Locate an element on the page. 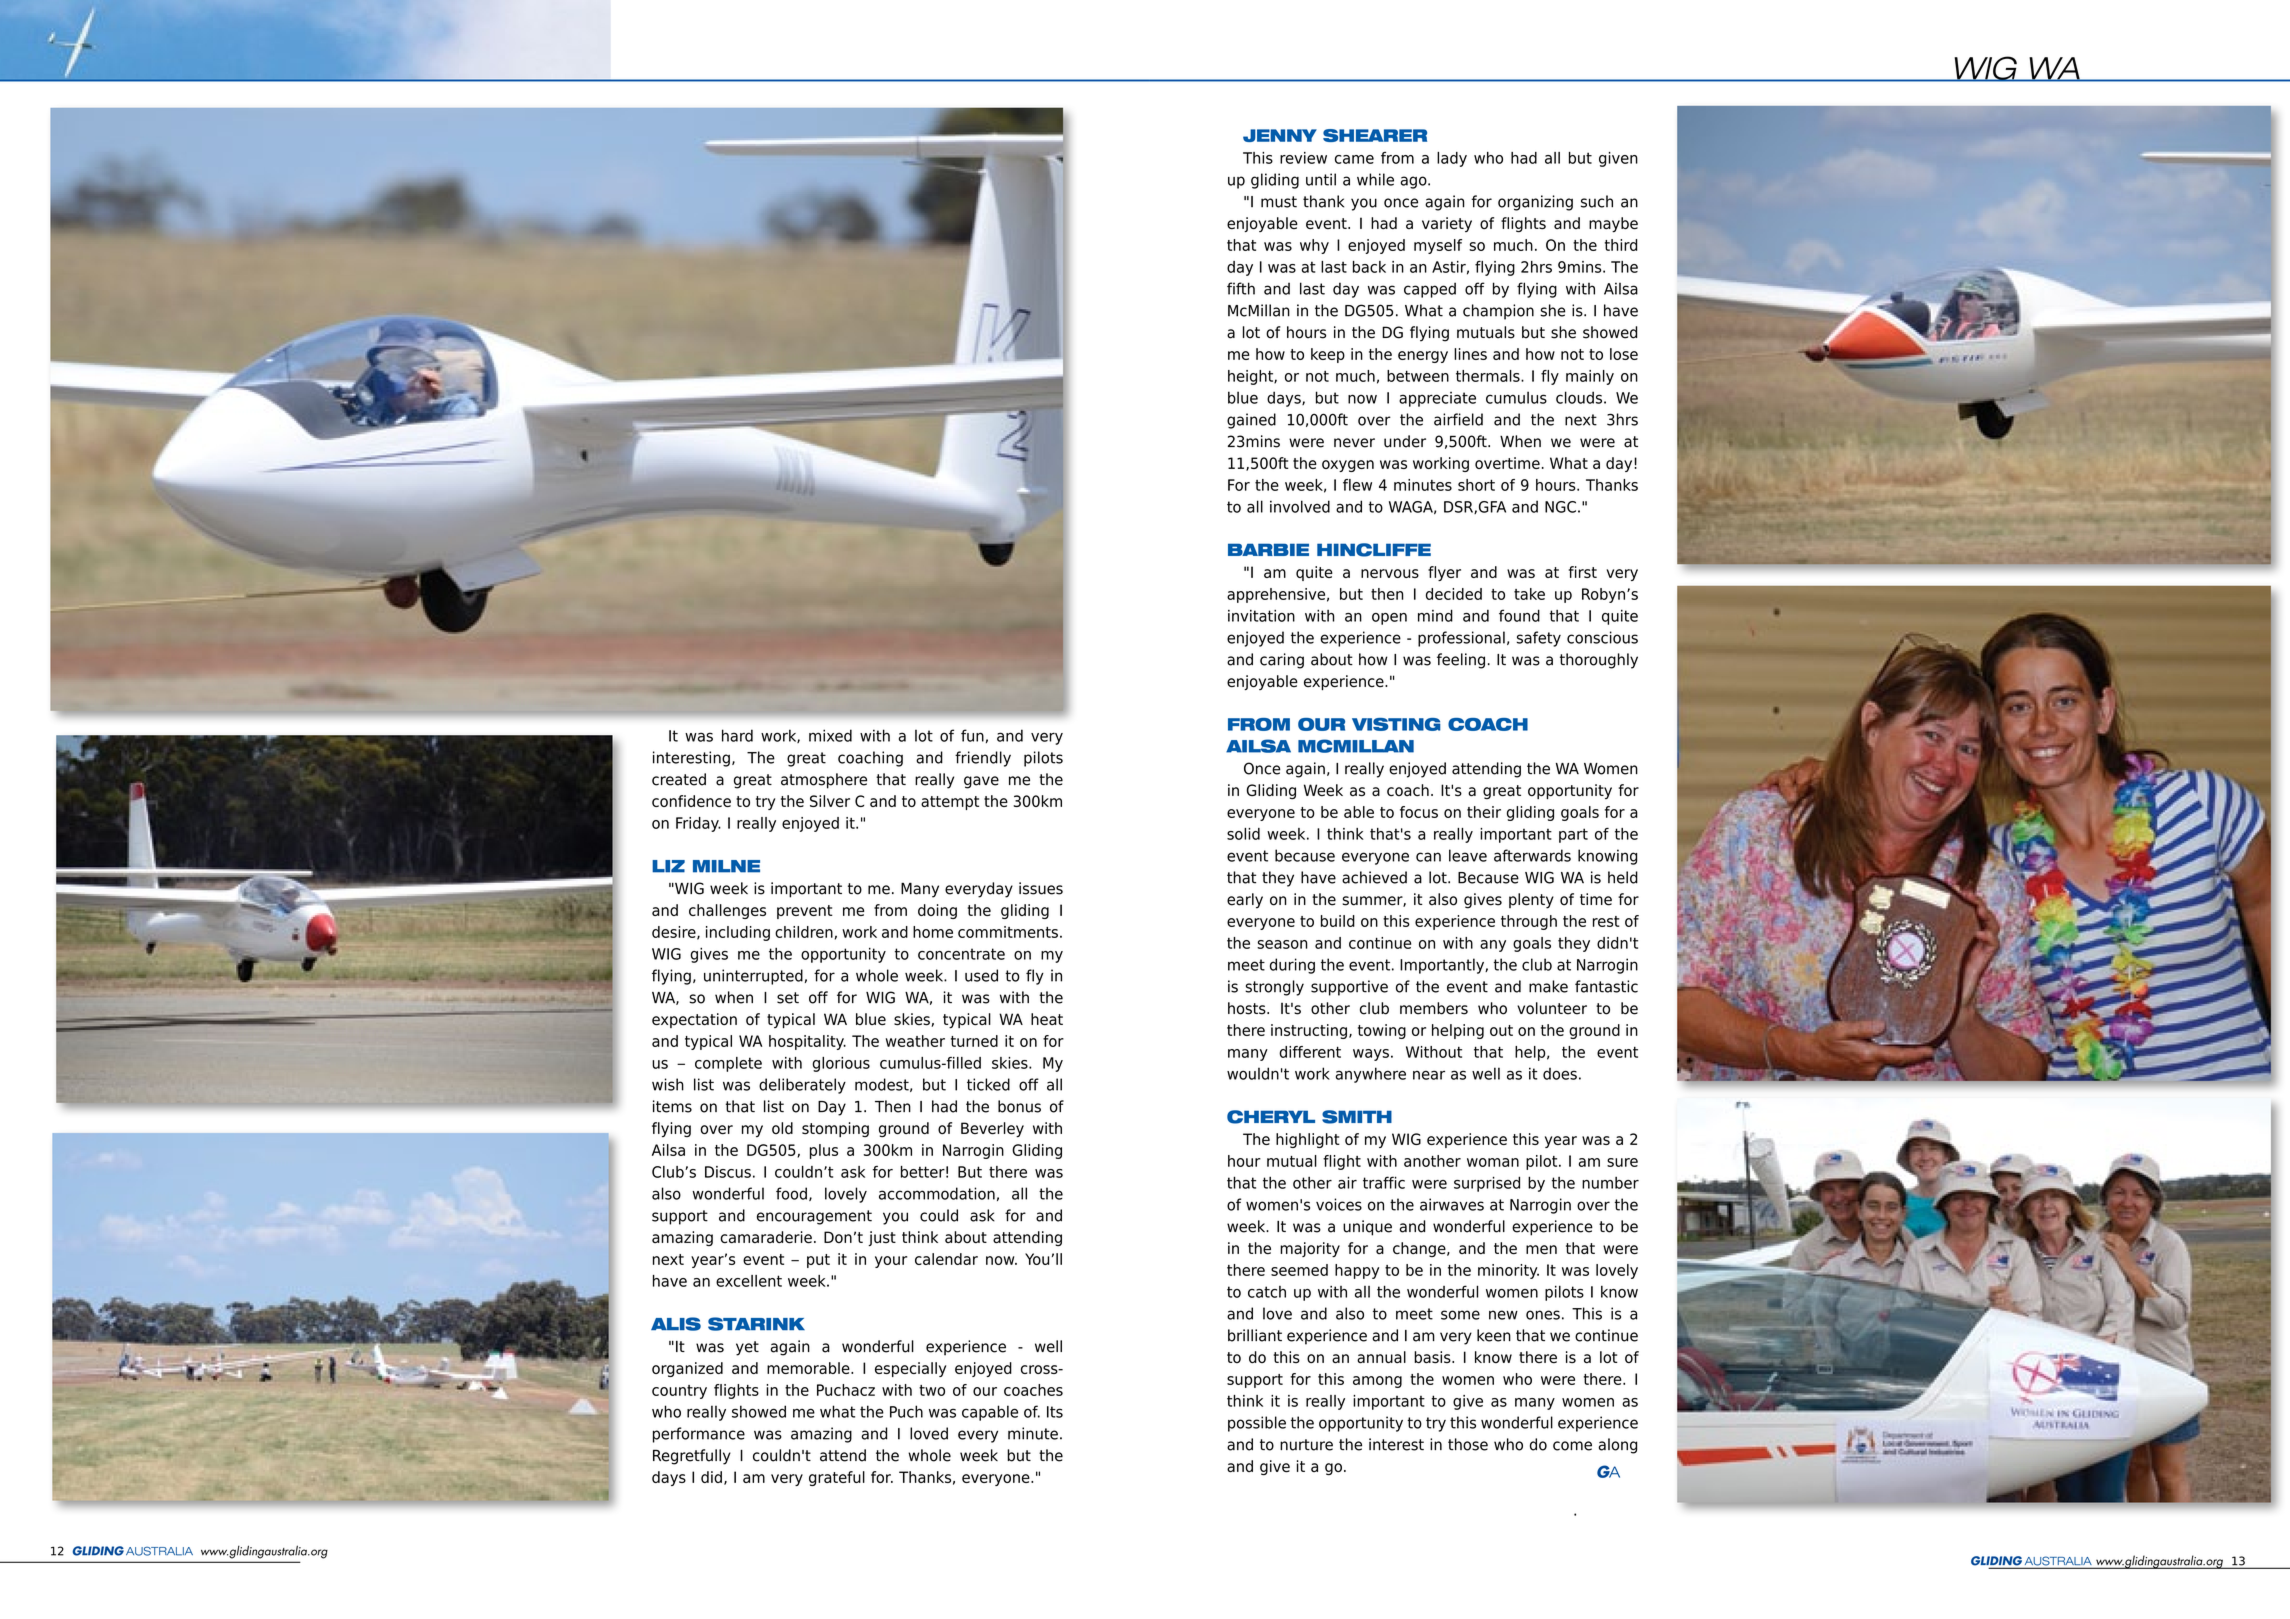 The image size is (2290, 1619). organizing is located at coordinates (1535, 203).
